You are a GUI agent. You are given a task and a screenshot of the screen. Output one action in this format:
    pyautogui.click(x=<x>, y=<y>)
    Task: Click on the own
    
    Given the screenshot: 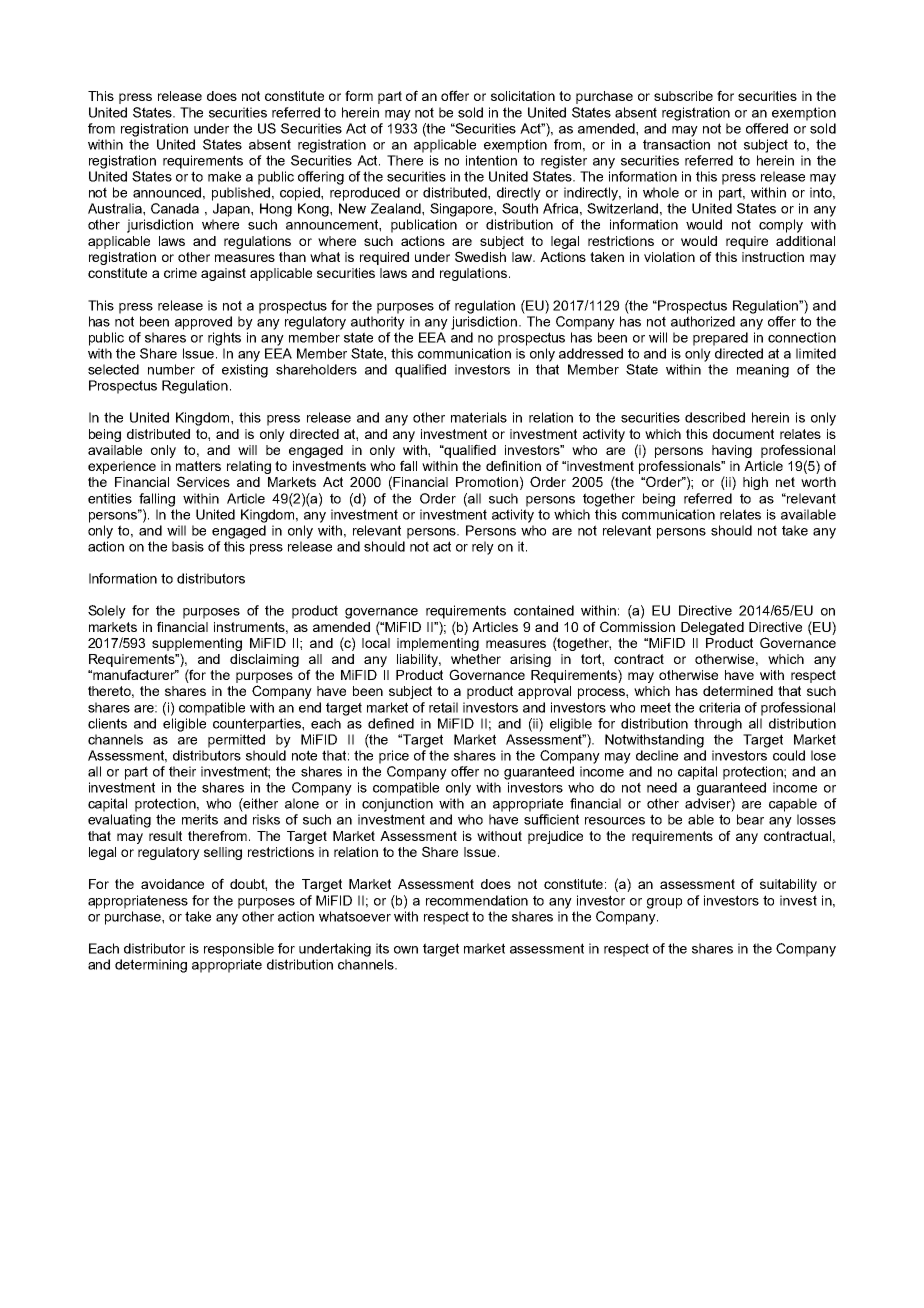 What is the action you would take?
    pyautogui.click(x=406, y=950)
